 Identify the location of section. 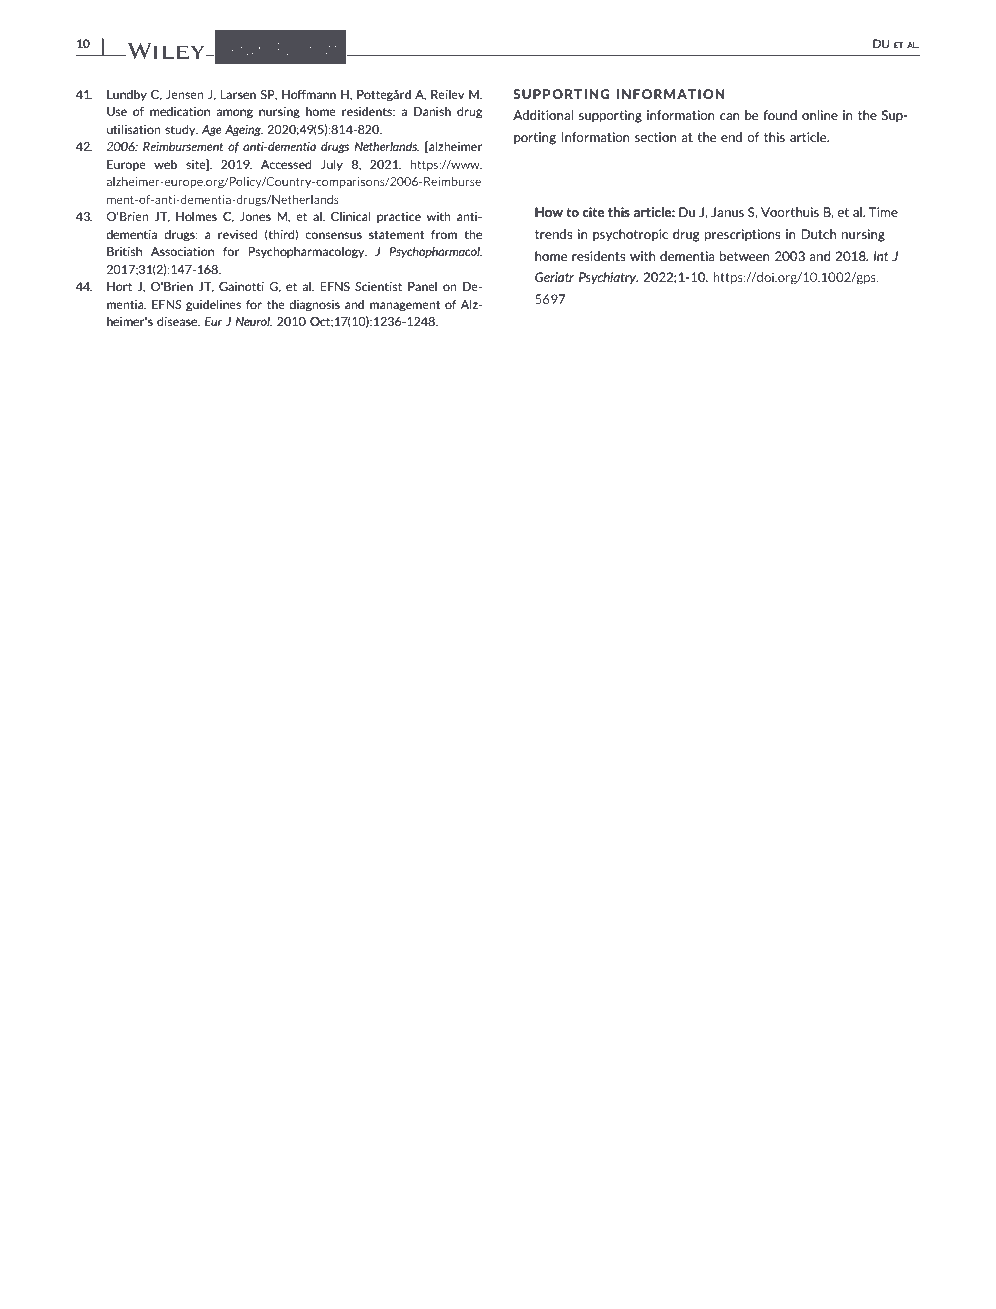
(655, 137).
